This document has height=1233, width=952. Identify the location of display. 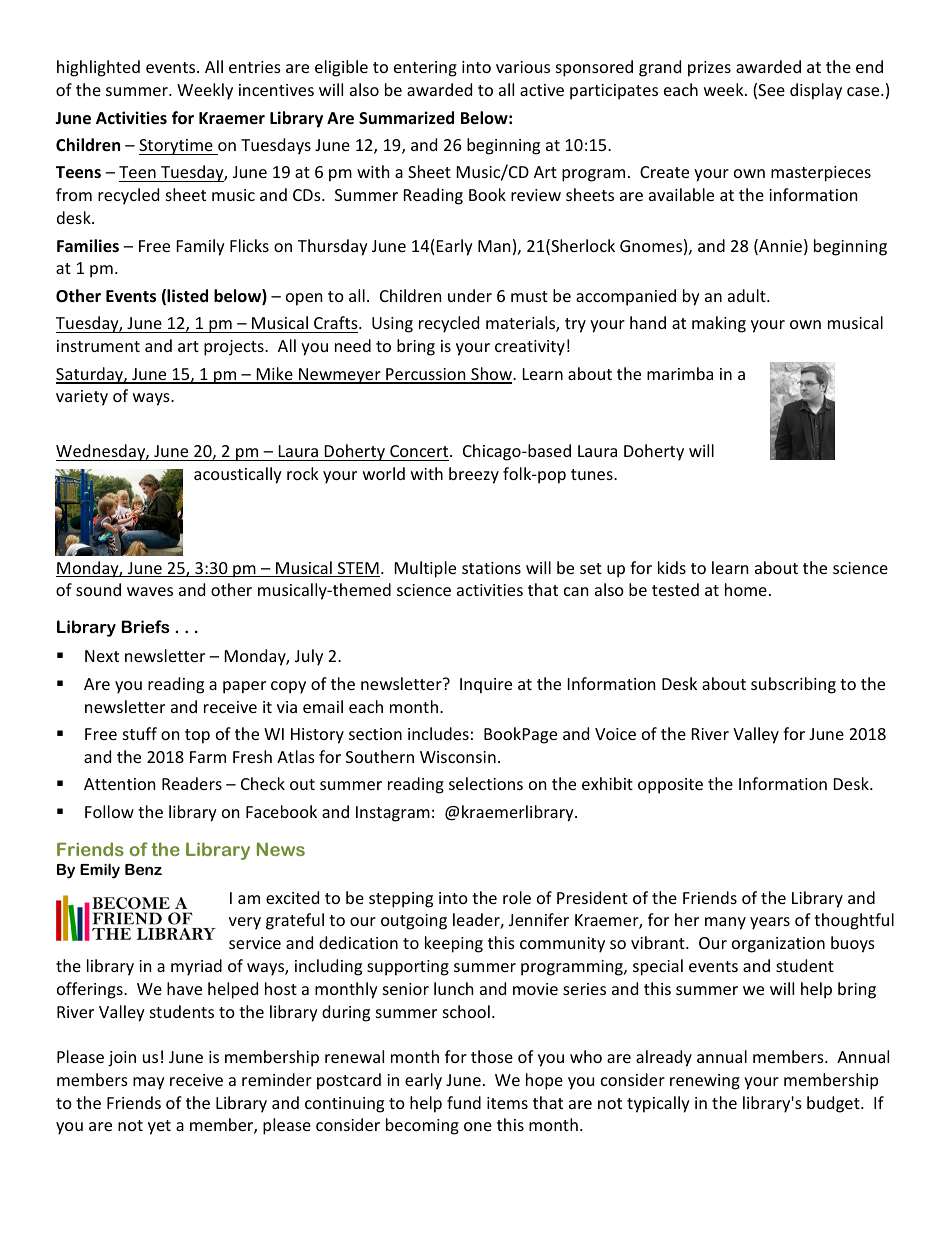
(816, 91).
